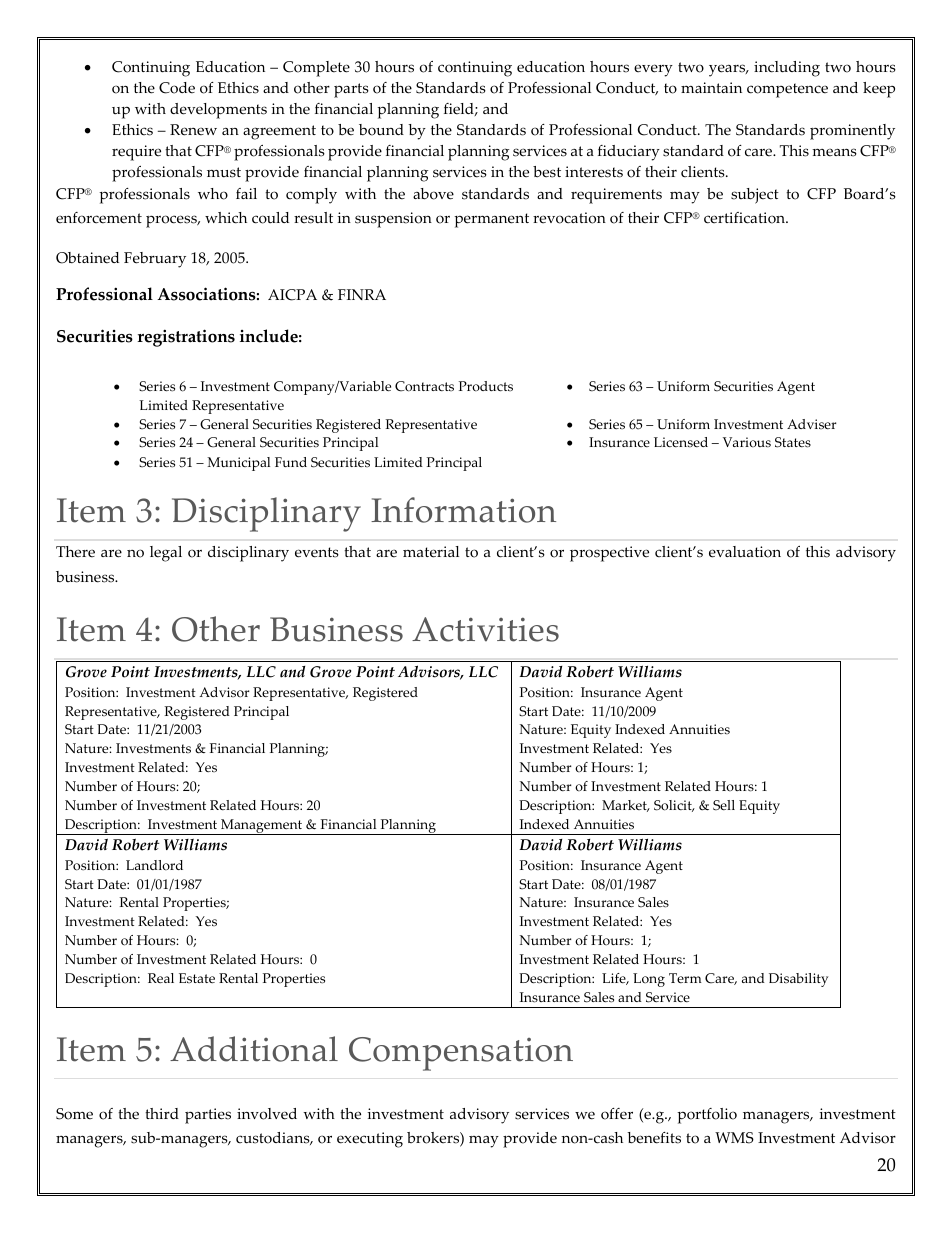 This screenshot has height=1233, width=952. Describe the element at coordinates (787, 90) in the screenshot. I see `competence` at that location.
